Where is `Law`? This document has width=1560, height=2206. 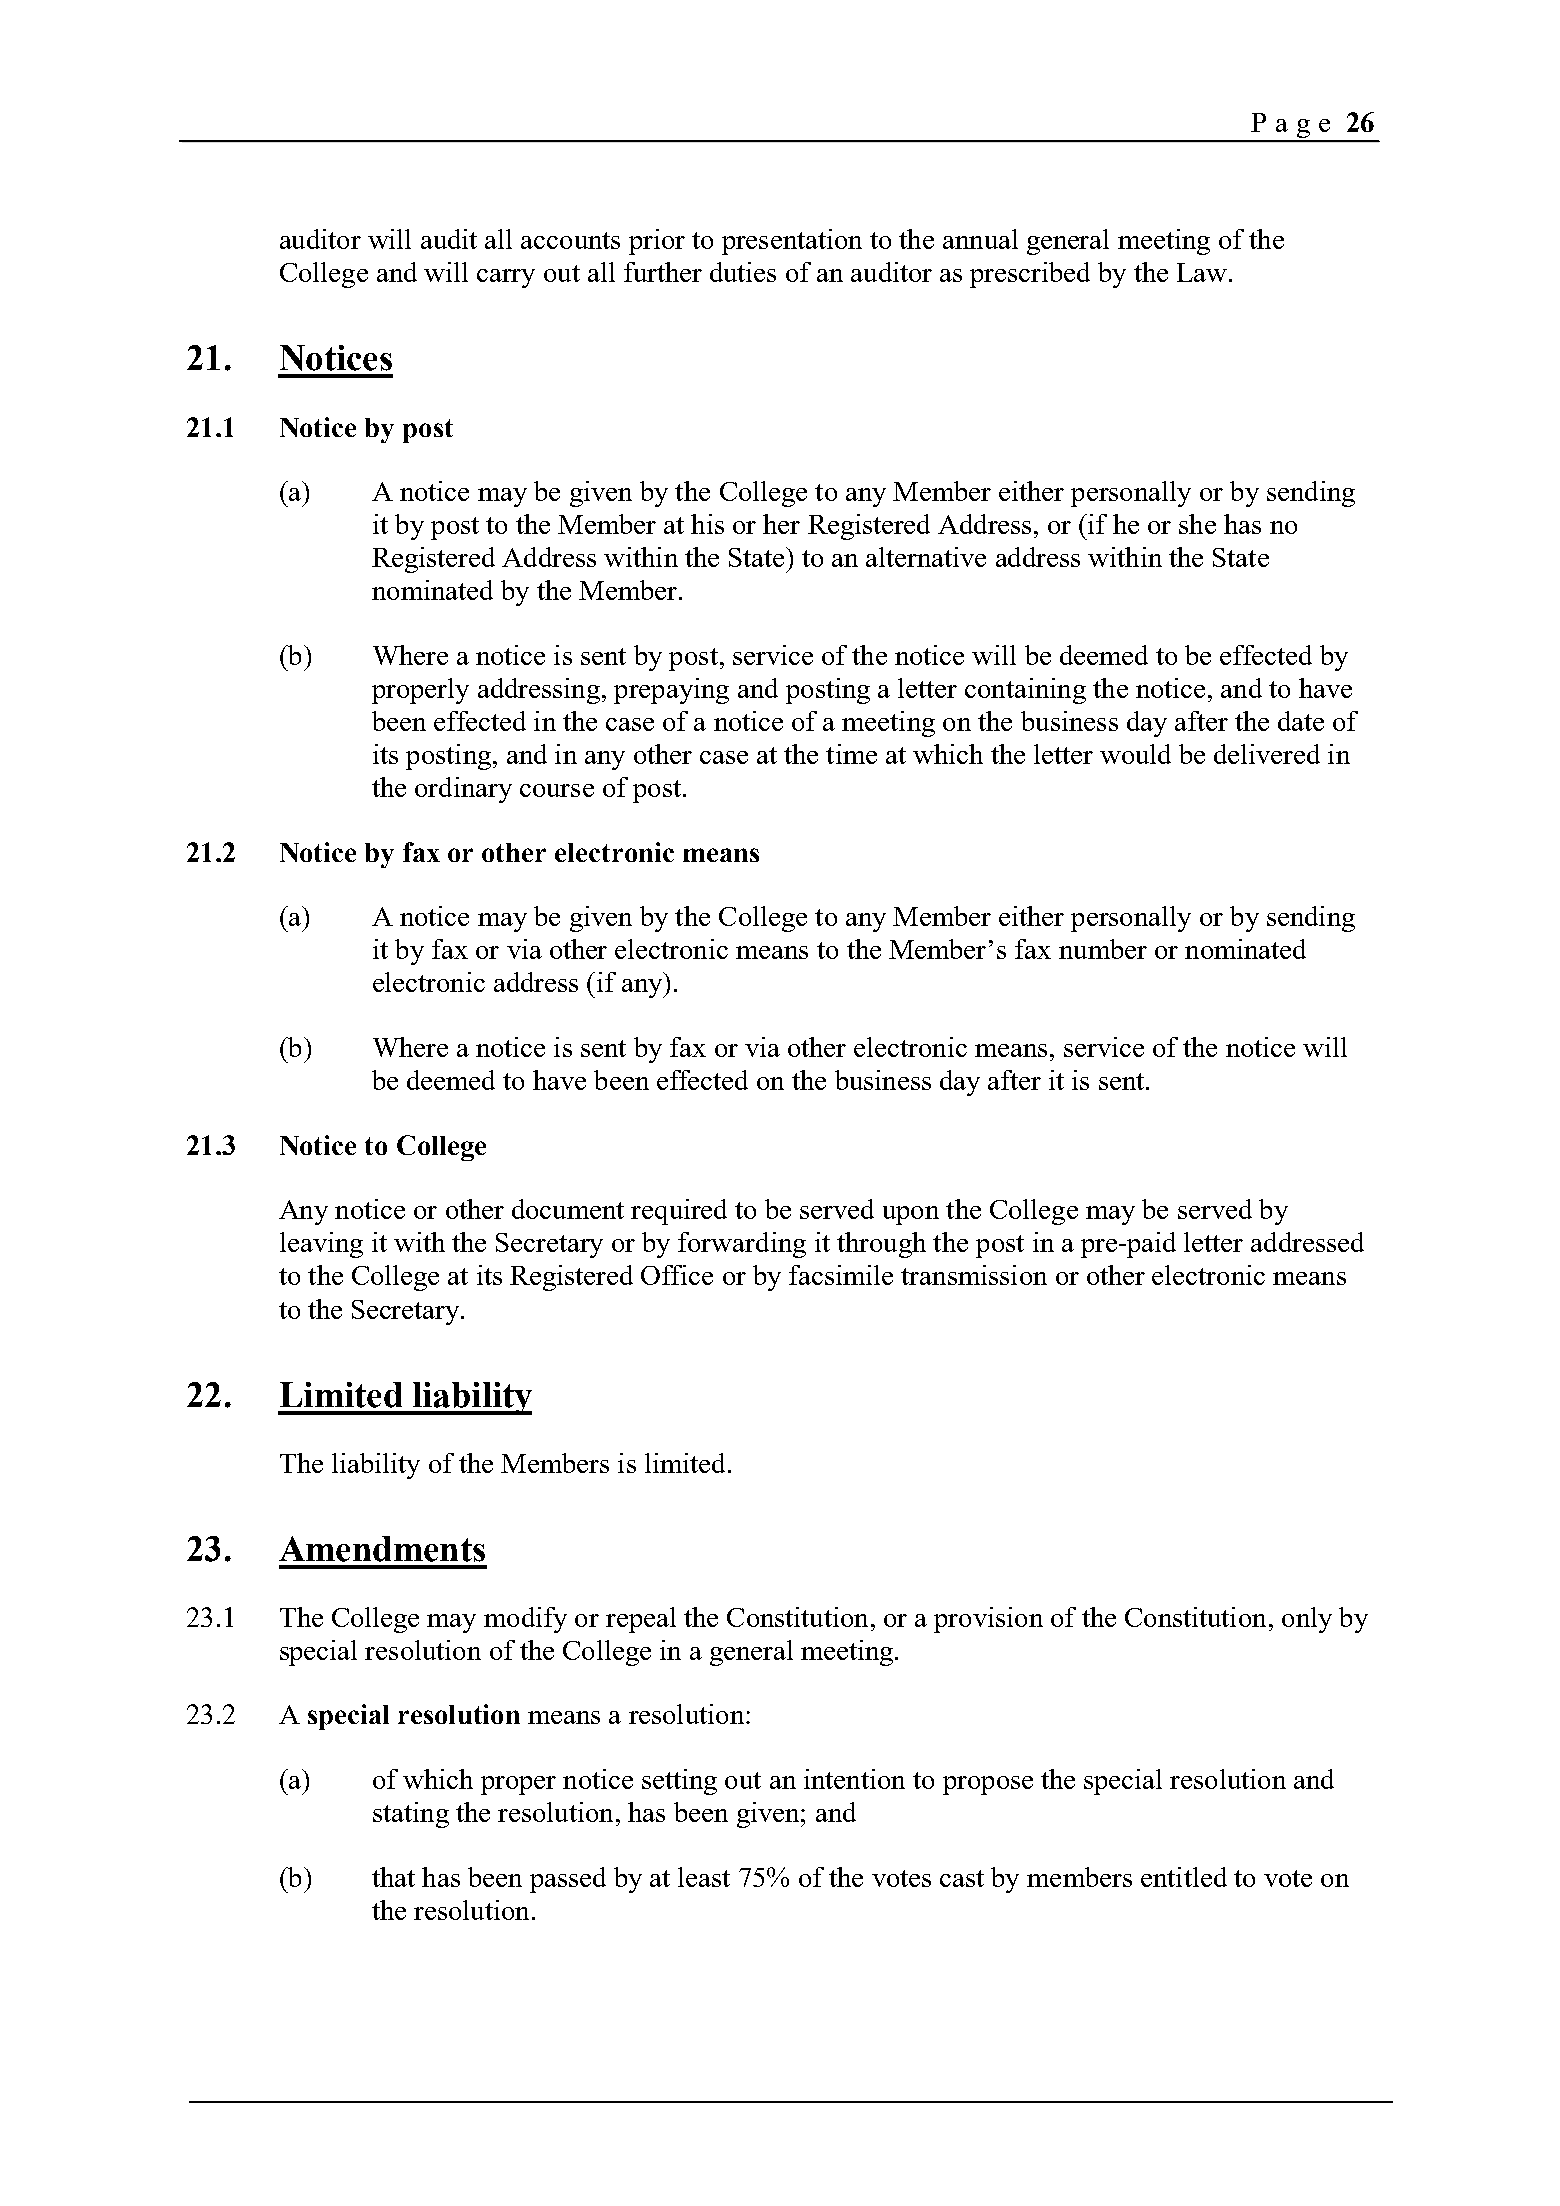 Law is located at coordinates (1203, 272).
